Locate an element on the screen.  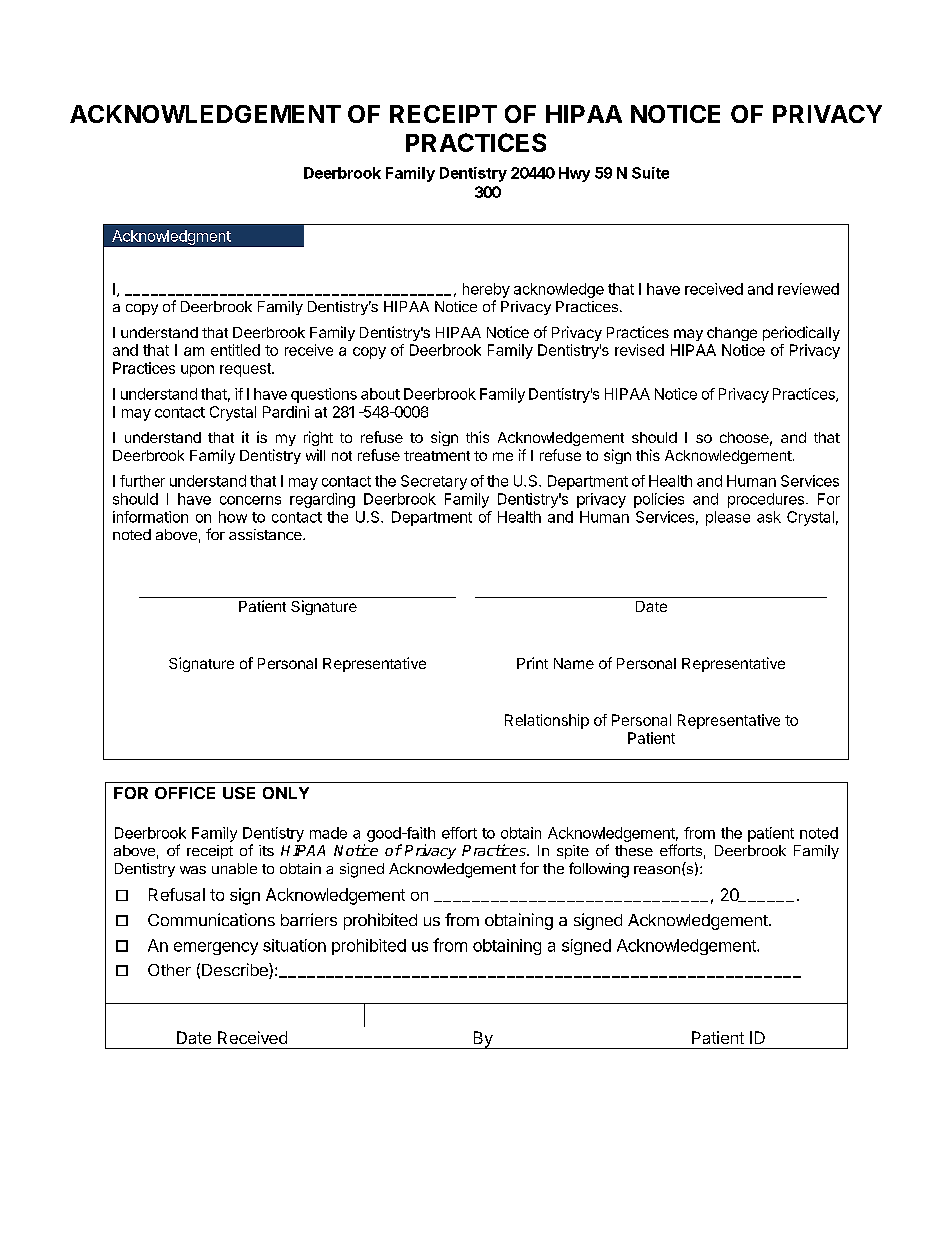
assistance is located at coordinates (266, 534).
